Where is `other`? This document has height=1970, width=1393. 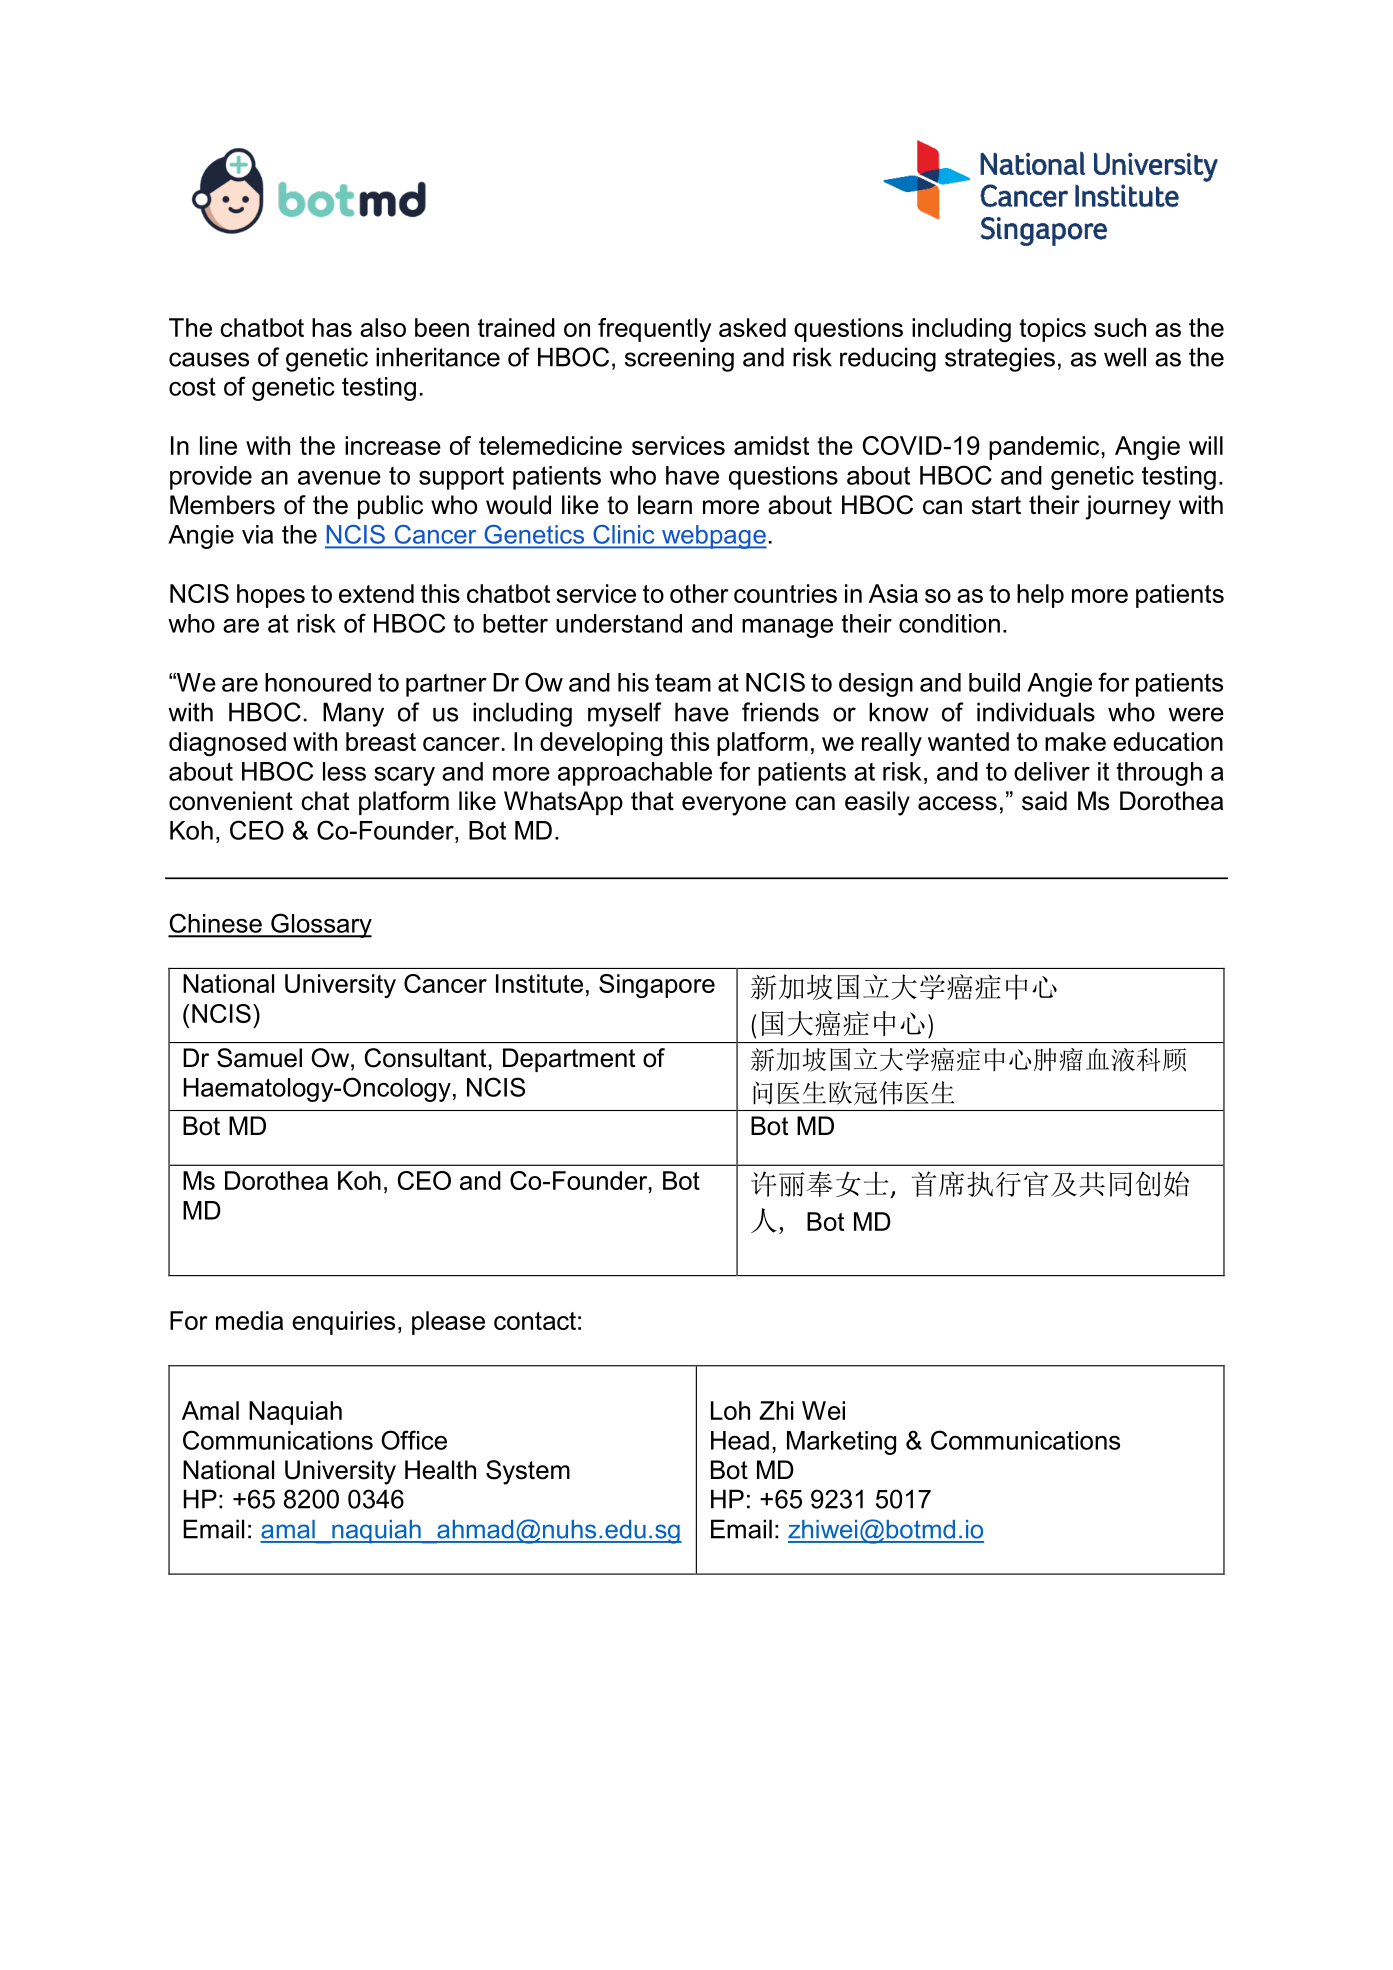
other is located at coordinates (699, 593).
